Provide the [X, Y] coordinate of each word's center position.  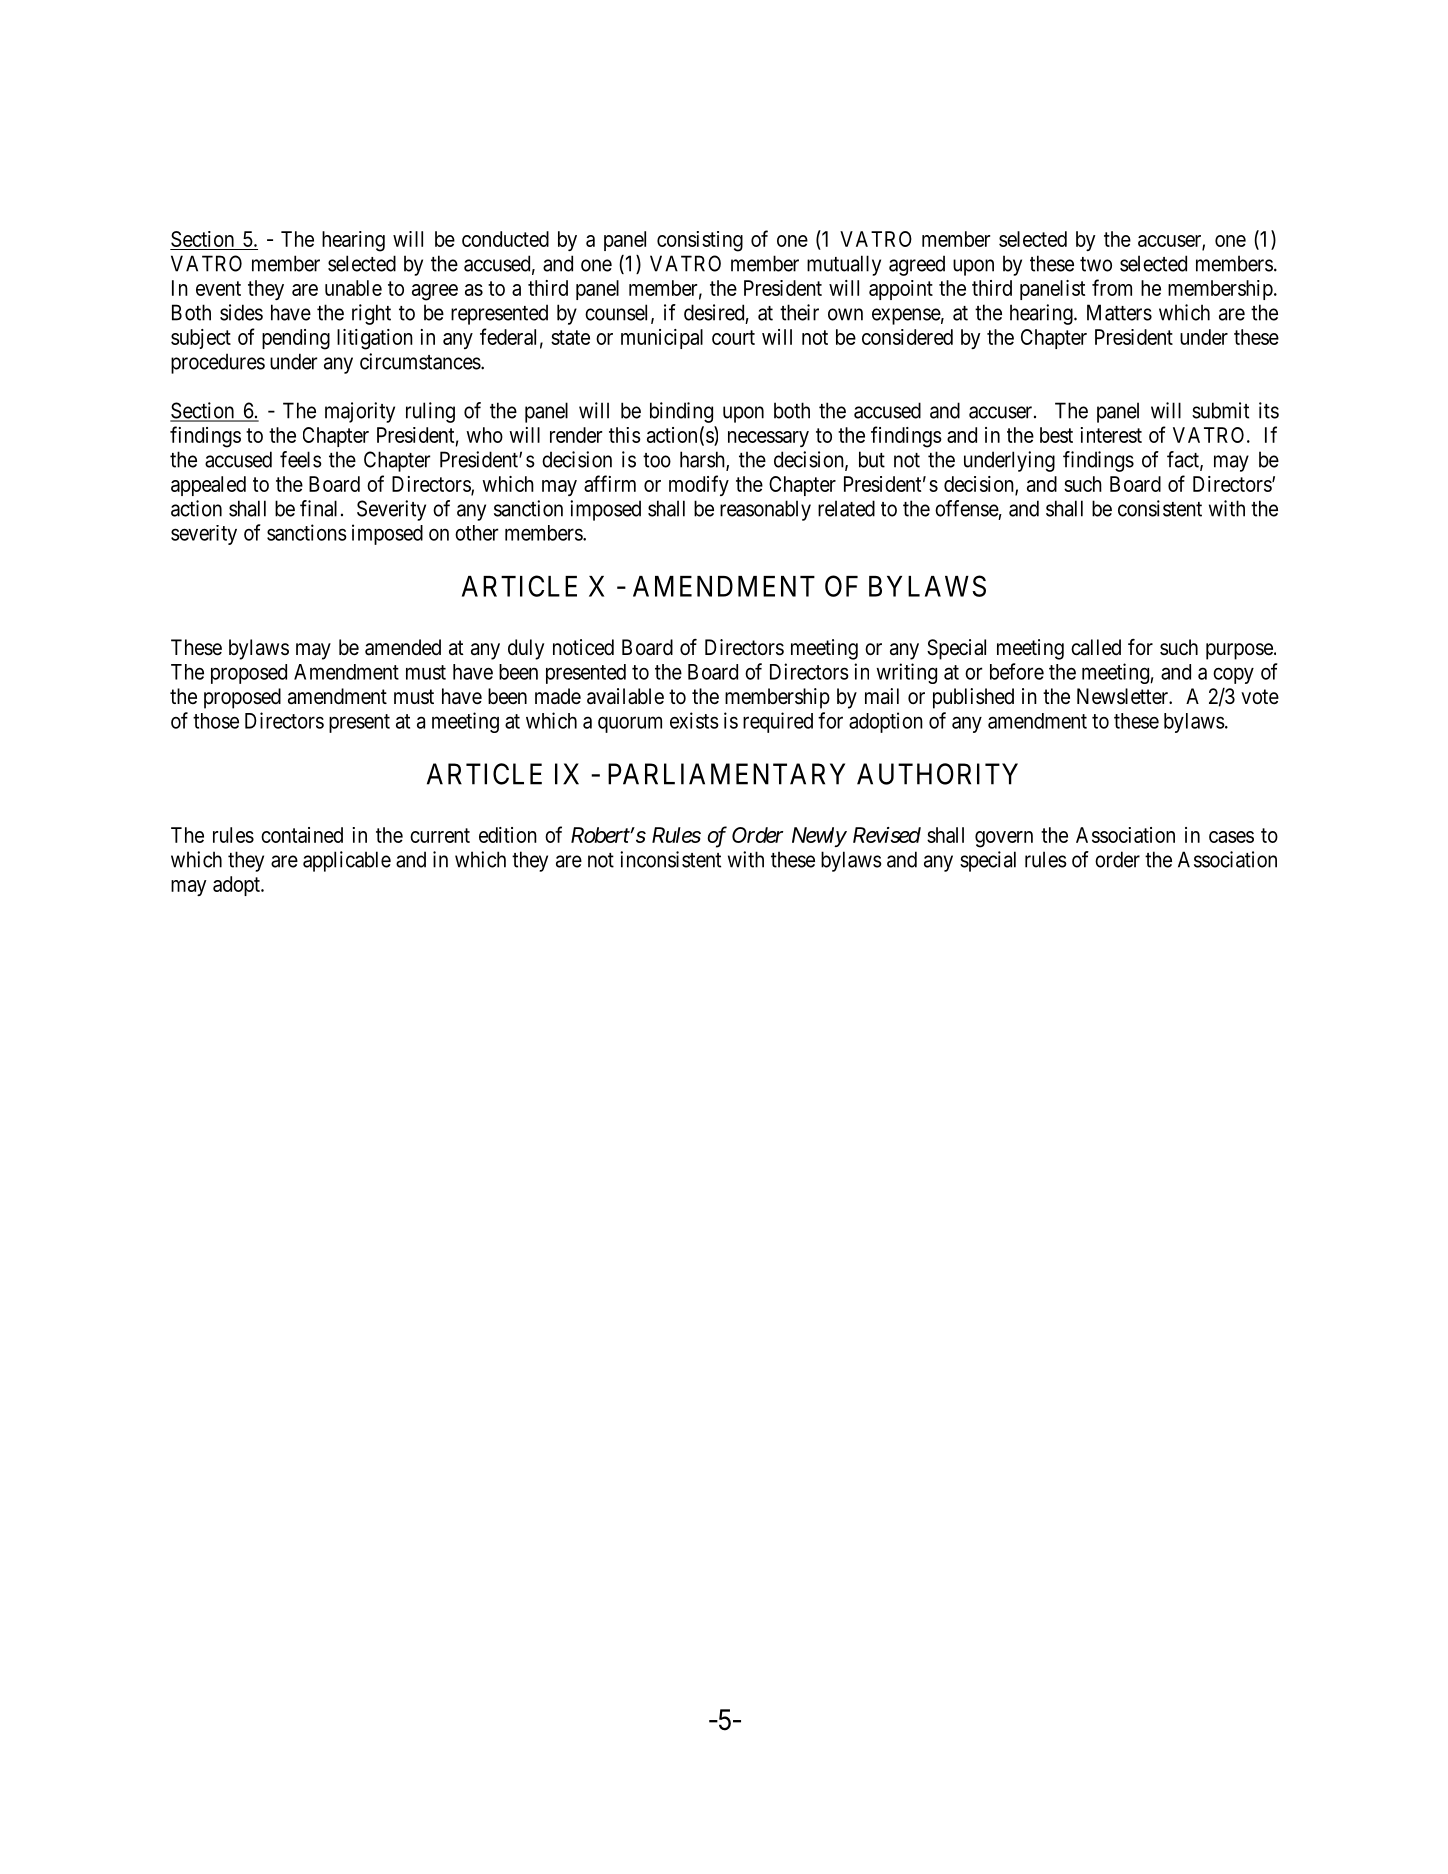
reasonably [765, 510]
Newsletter [1124, 696]
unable [353, 288]
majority [360, 412]
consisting [700, 241]
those [216, 721]
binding [681, 412]
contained [302, 835]
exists [694, 720]
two [1096, 264]
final [318, 508]
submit [1220, 410]
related [846, 508]
